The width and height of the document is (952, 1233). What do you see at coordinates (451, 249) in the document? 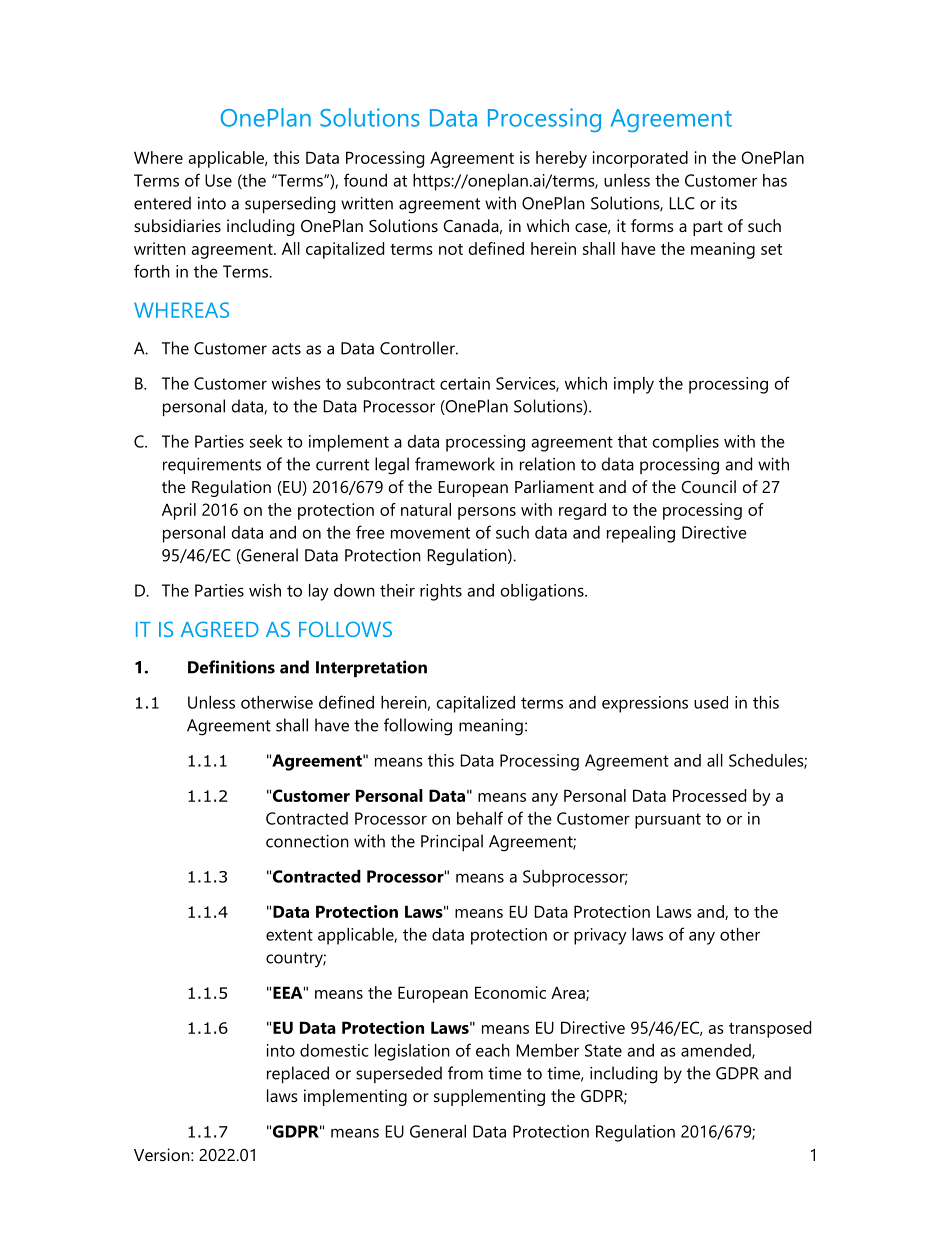
I see `not` at bounding box center [451, 249].
